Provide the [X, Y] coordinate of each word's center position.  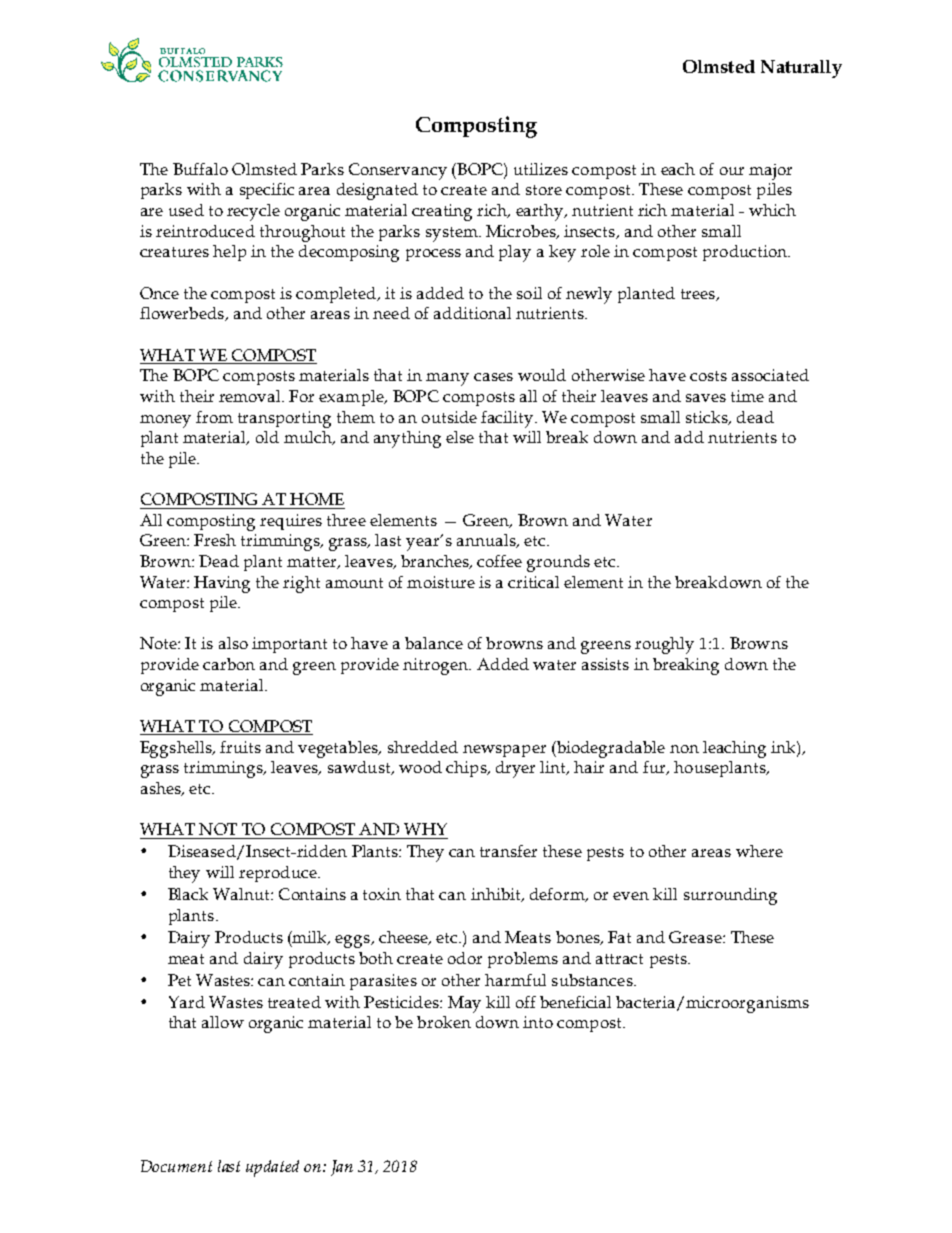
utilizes [541, 169]
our [732, 171]
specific [267, 191]
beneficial [575, 1002]
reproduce [279, 874]
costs [708, 376]
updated [272, 1168]
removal [251, 396]
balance [434, 643]
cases [493, 377]
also [233, 643]
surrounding [730, 896]
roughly [664, 645]
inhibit [497, 895]
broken [444, 1022]
